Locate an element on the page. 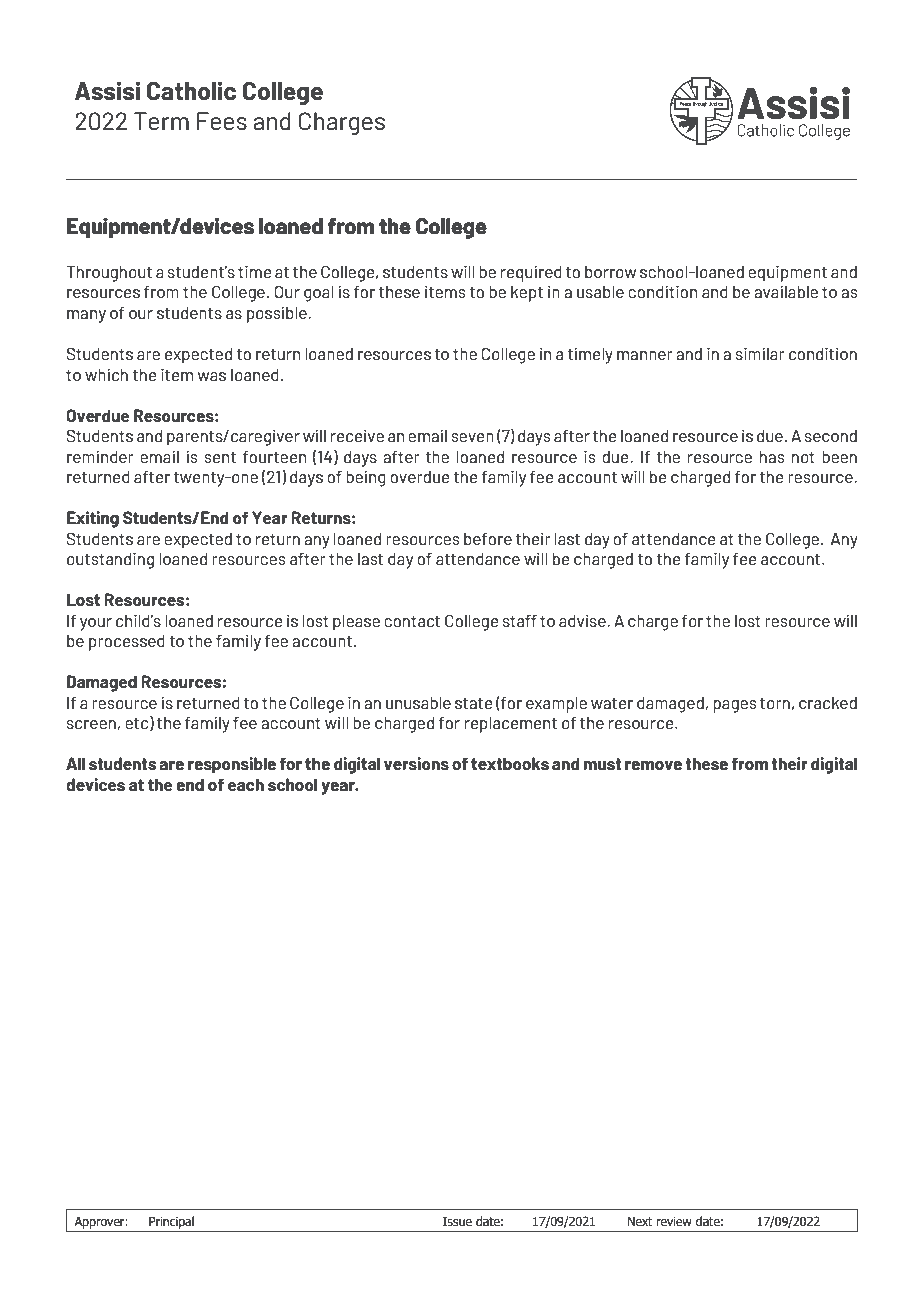 This document has height=1308, width=924. versions is located at coordinates (416, 763).
